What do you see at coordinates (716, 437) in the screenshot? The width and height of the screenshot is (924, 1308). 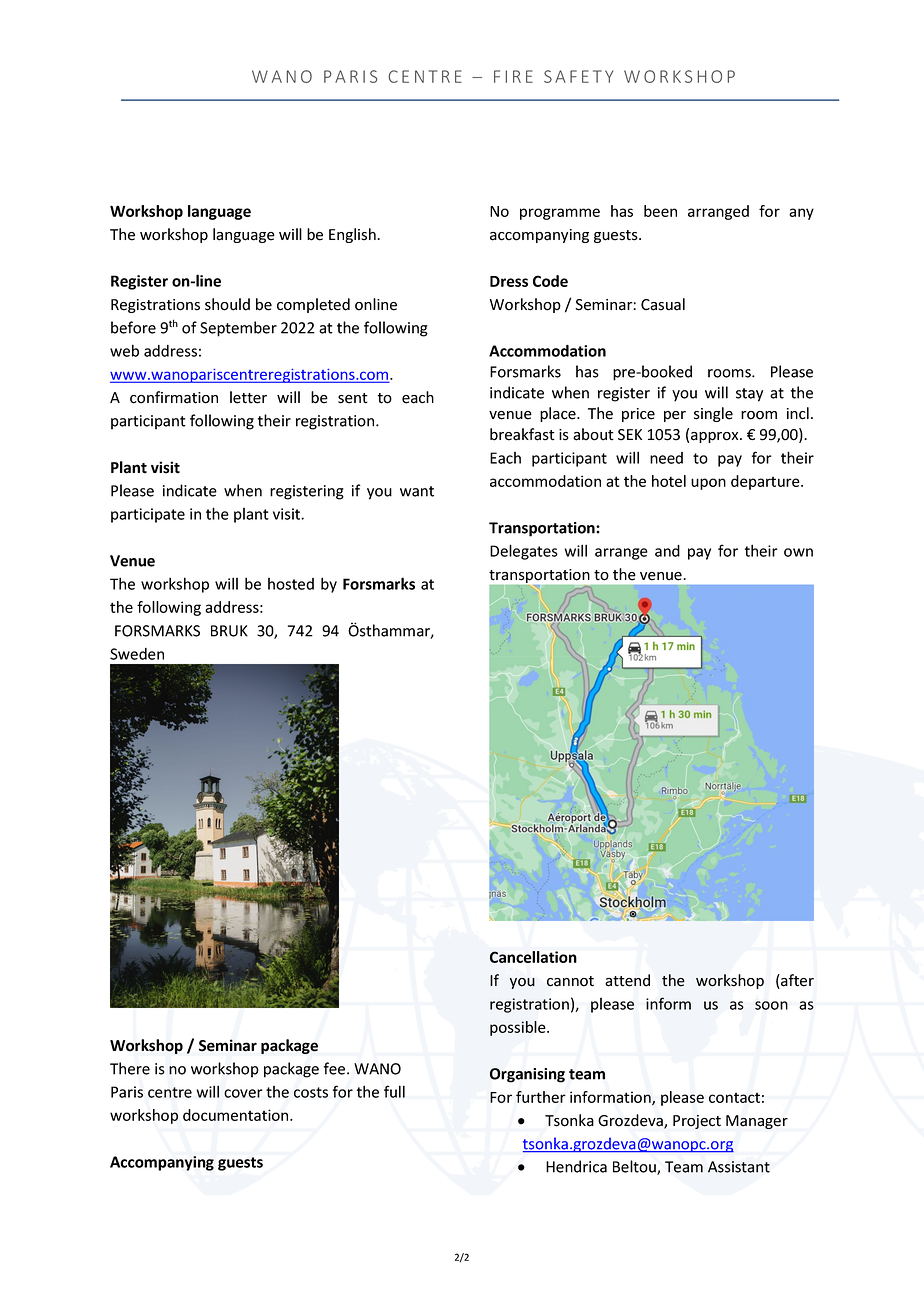 I see `approx` at bounding box center [716, 437].
